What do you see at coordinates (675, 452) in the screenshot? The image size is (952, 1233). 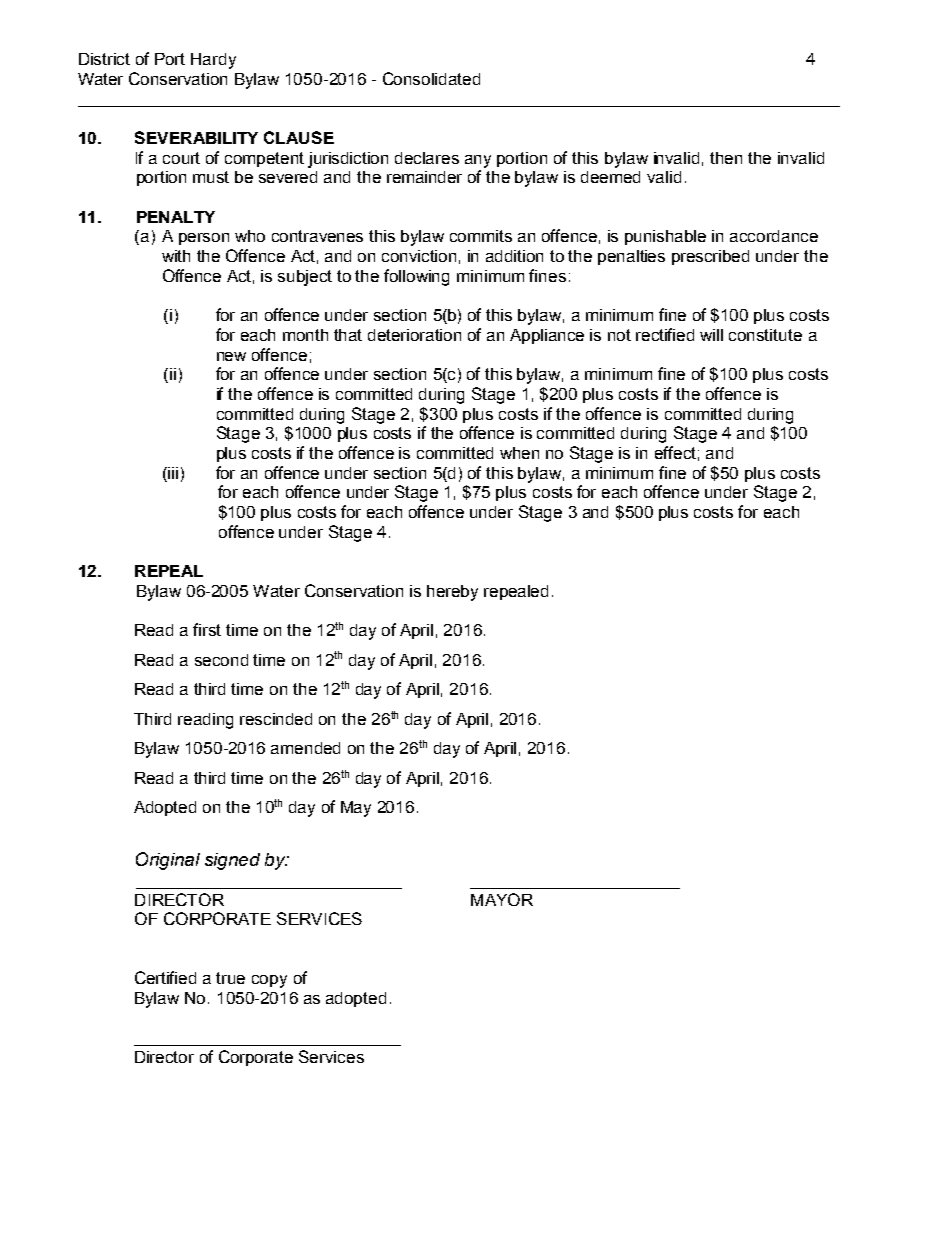 I see `effect` at bounding box center [675, 452].
